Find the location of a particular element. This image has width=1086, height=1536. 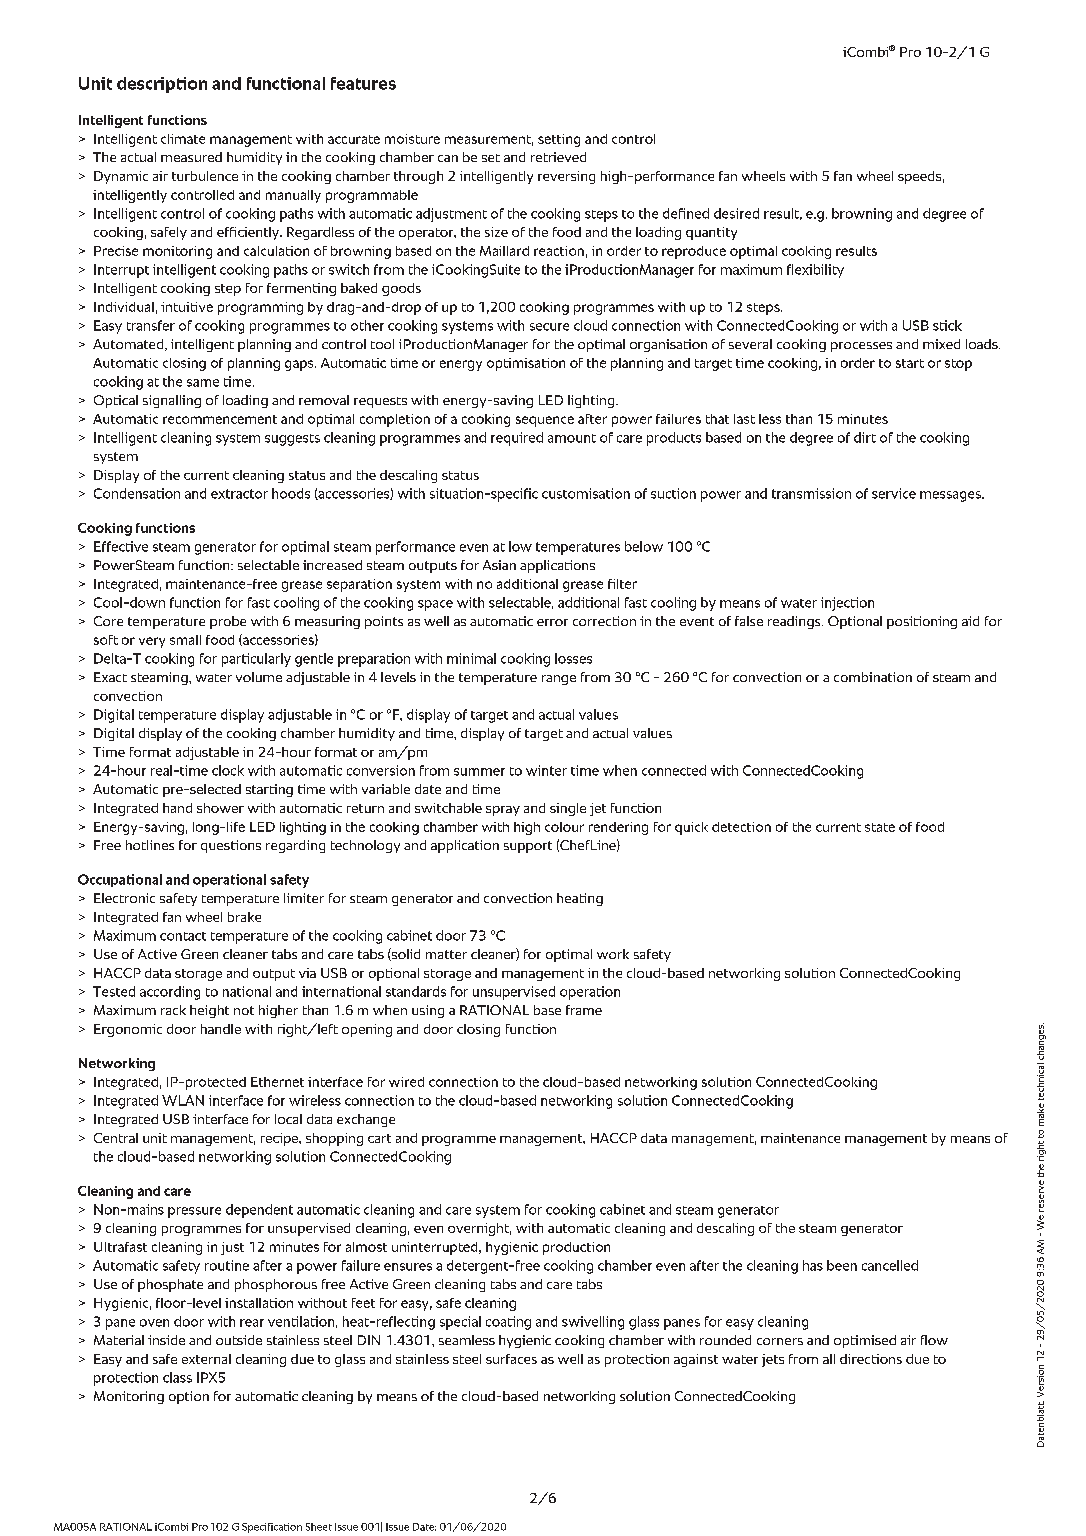

measured is located at coordinates (191, 157).
